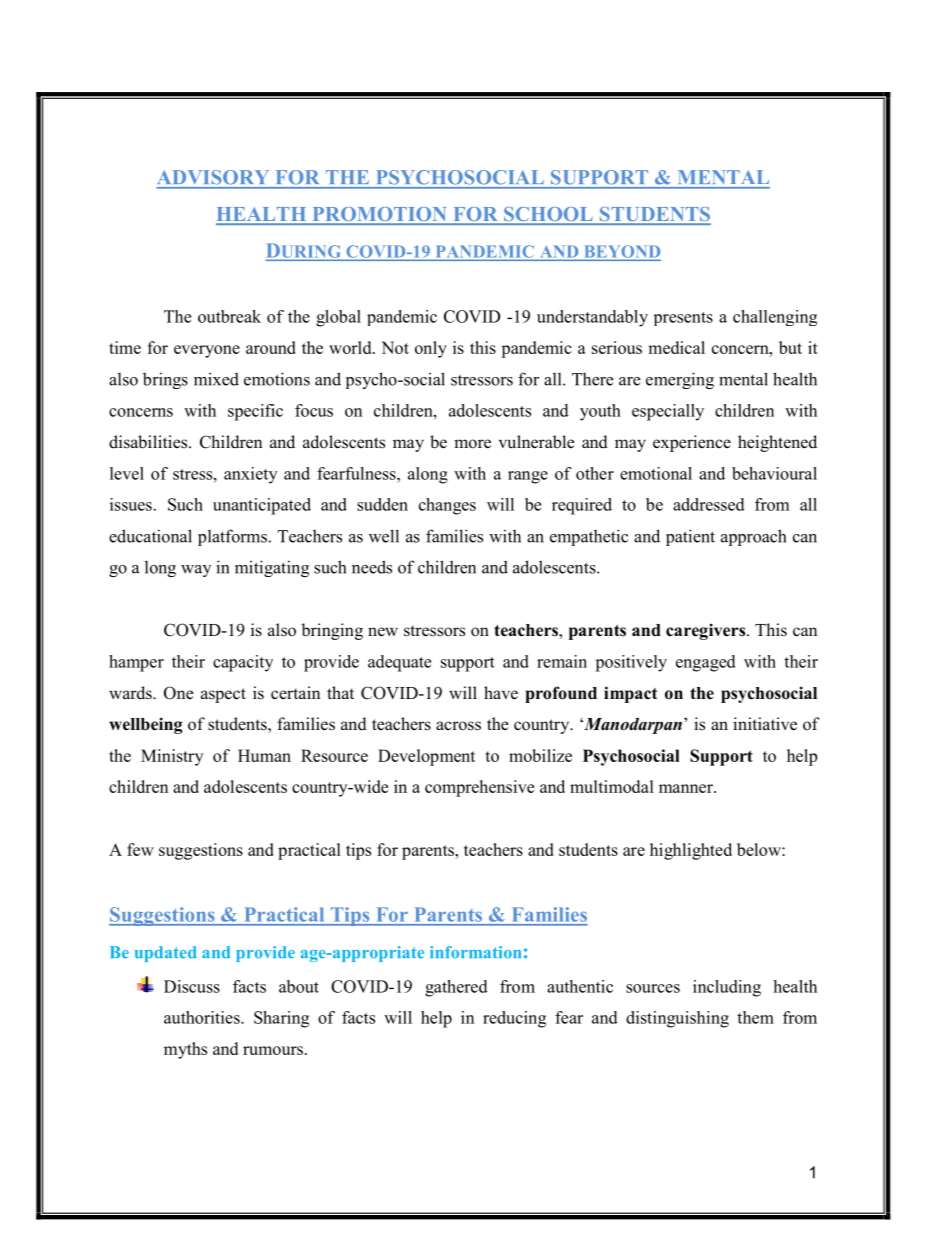  I want to click on distinguishing, so click(677, 1019).
